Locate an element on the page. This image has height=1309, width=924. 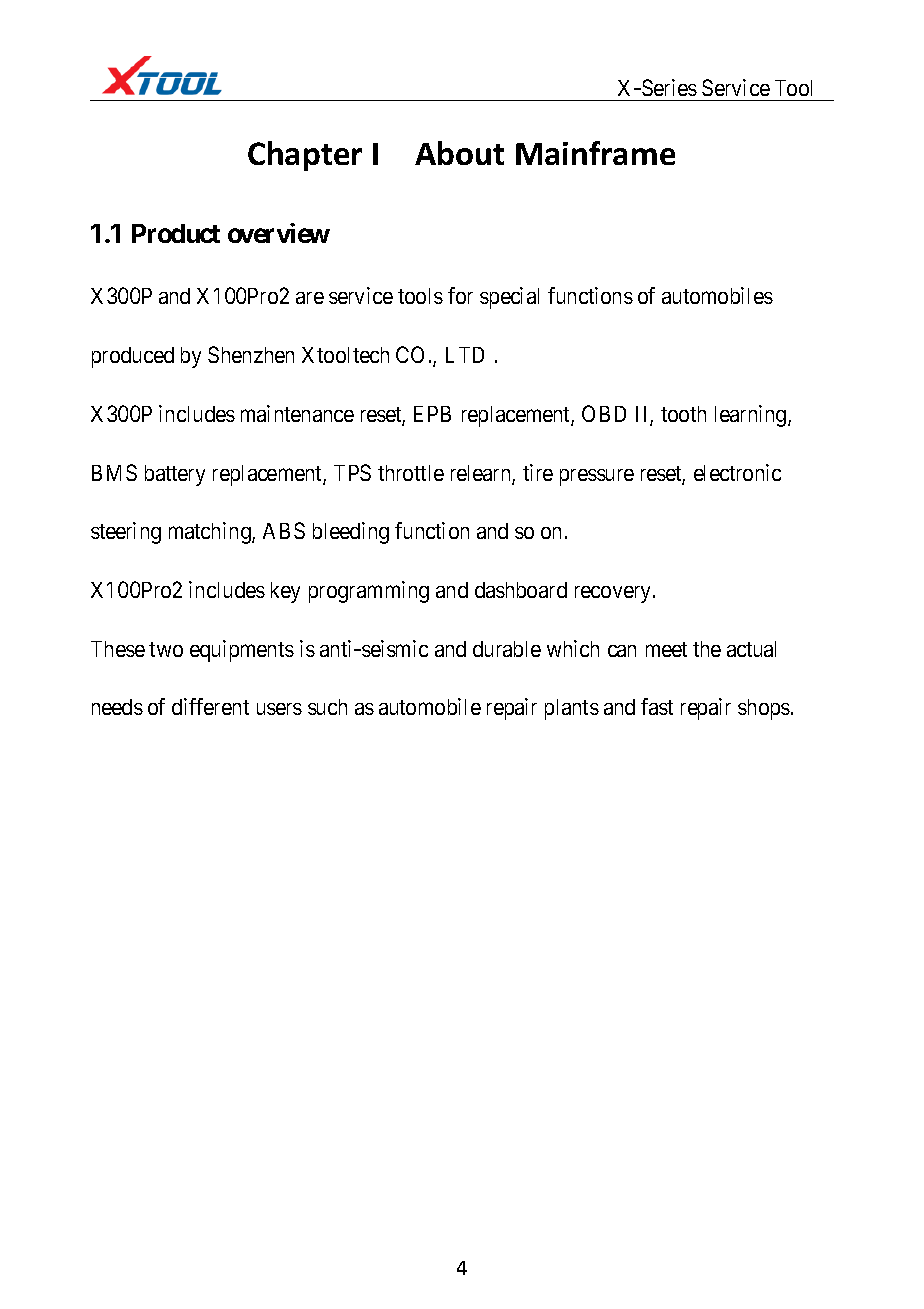
About is located at coordinates (459, 153).
